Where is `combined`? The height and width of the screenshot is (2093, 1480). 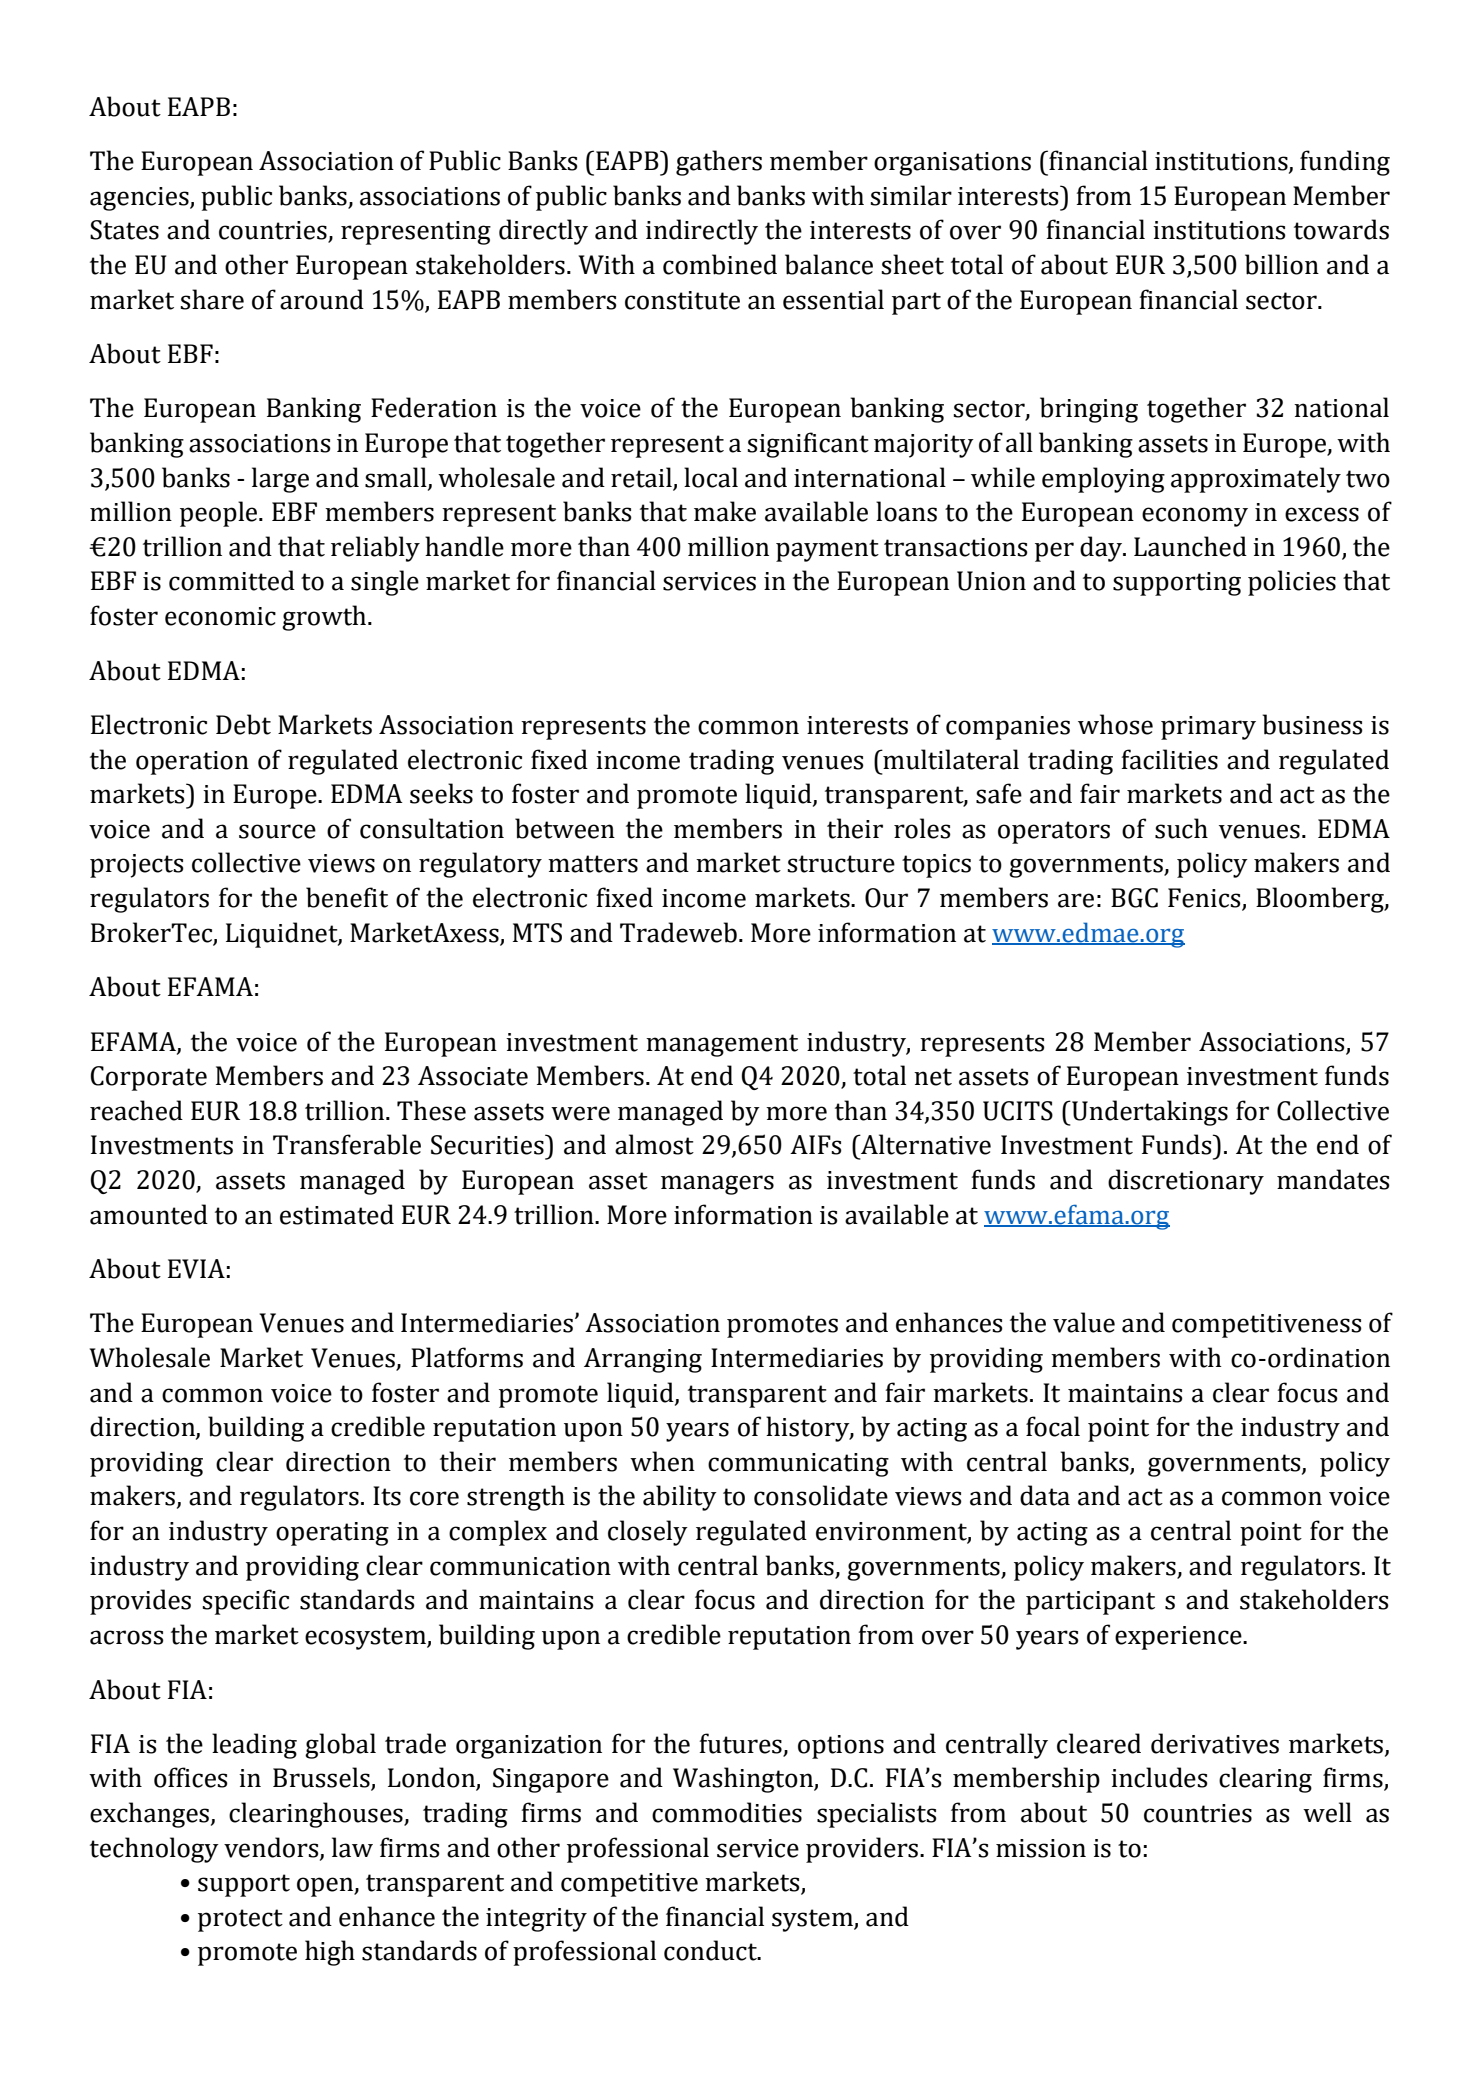 combined is located at coordinates (720, 264).
